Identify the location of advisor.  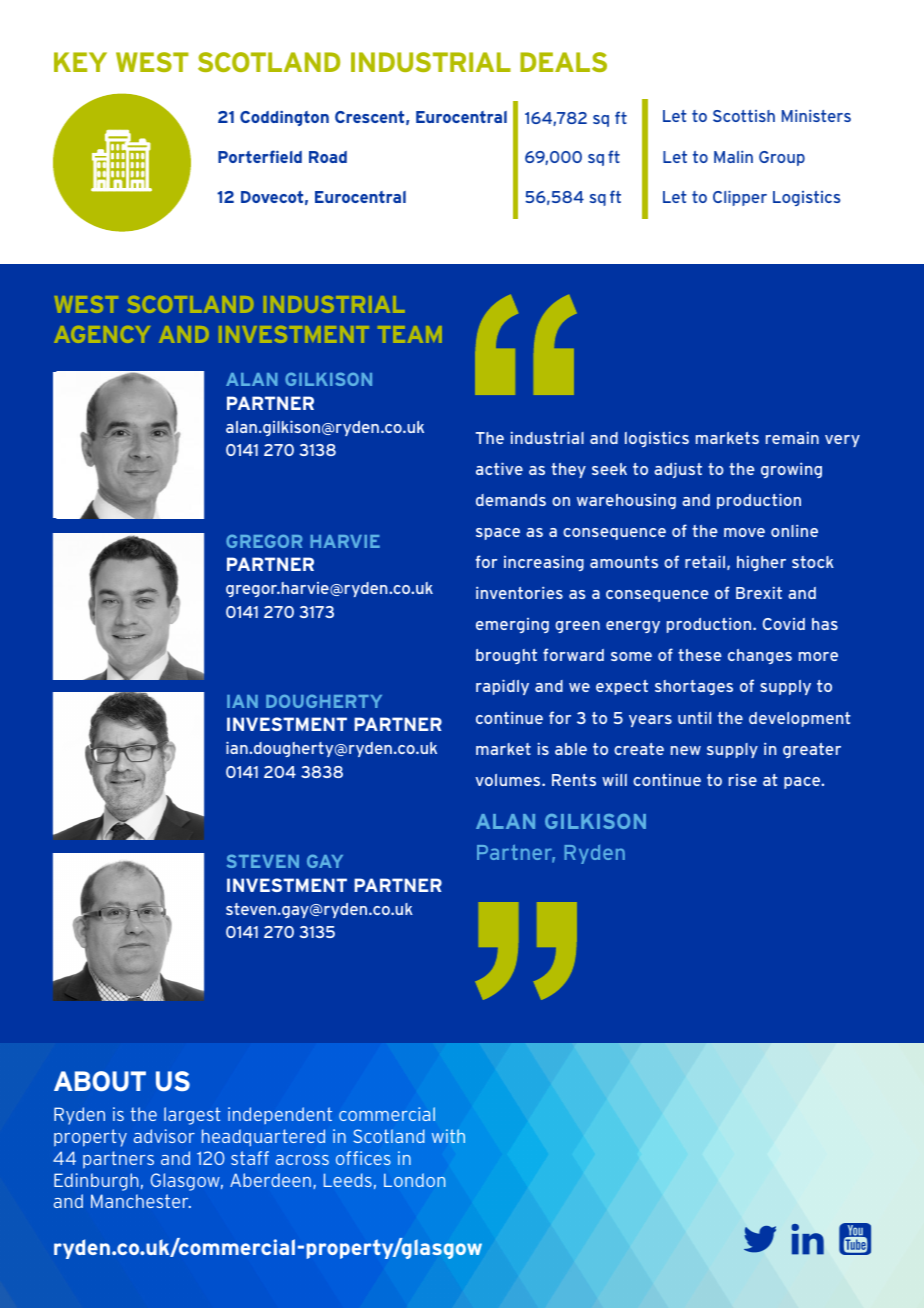
(164, 1136).
